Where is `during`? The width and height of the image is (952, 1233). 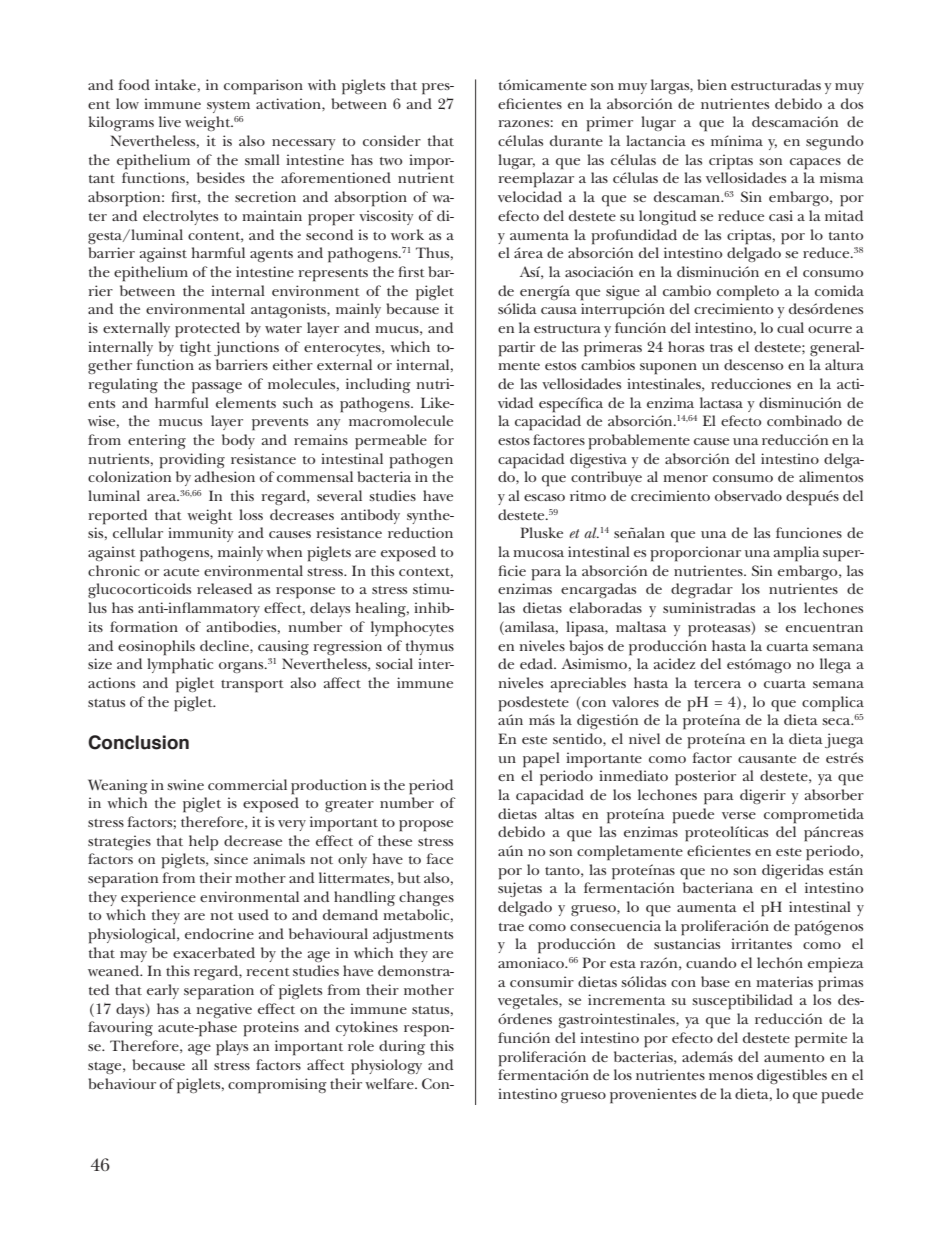
during is located at coordinates (402, 1047).
